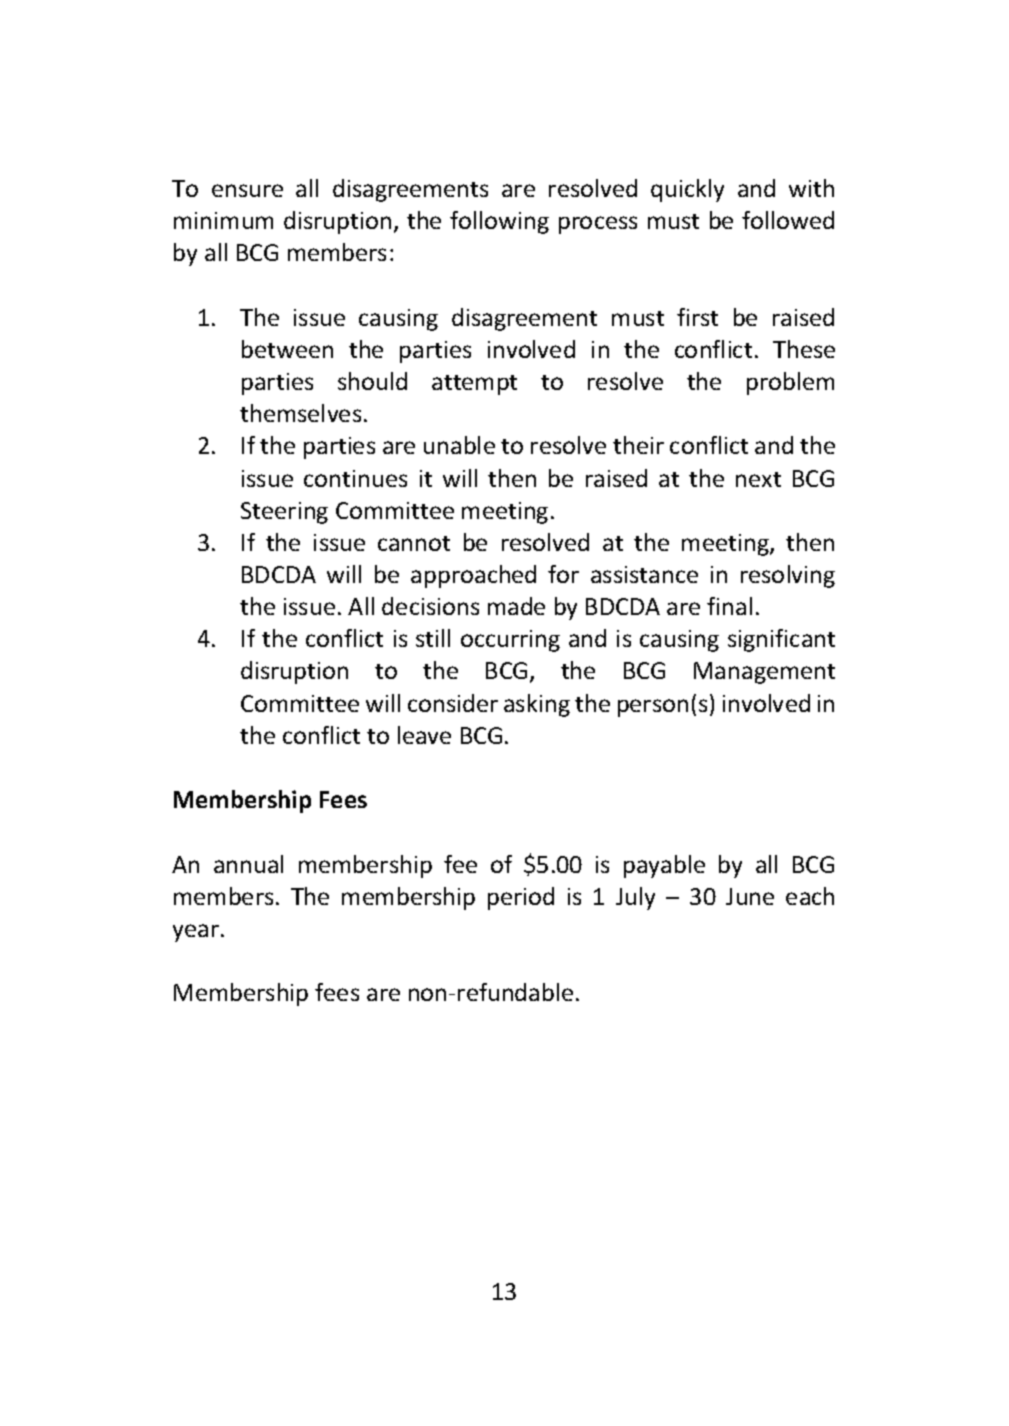  I want to click on ensure, so click(247, 190).
